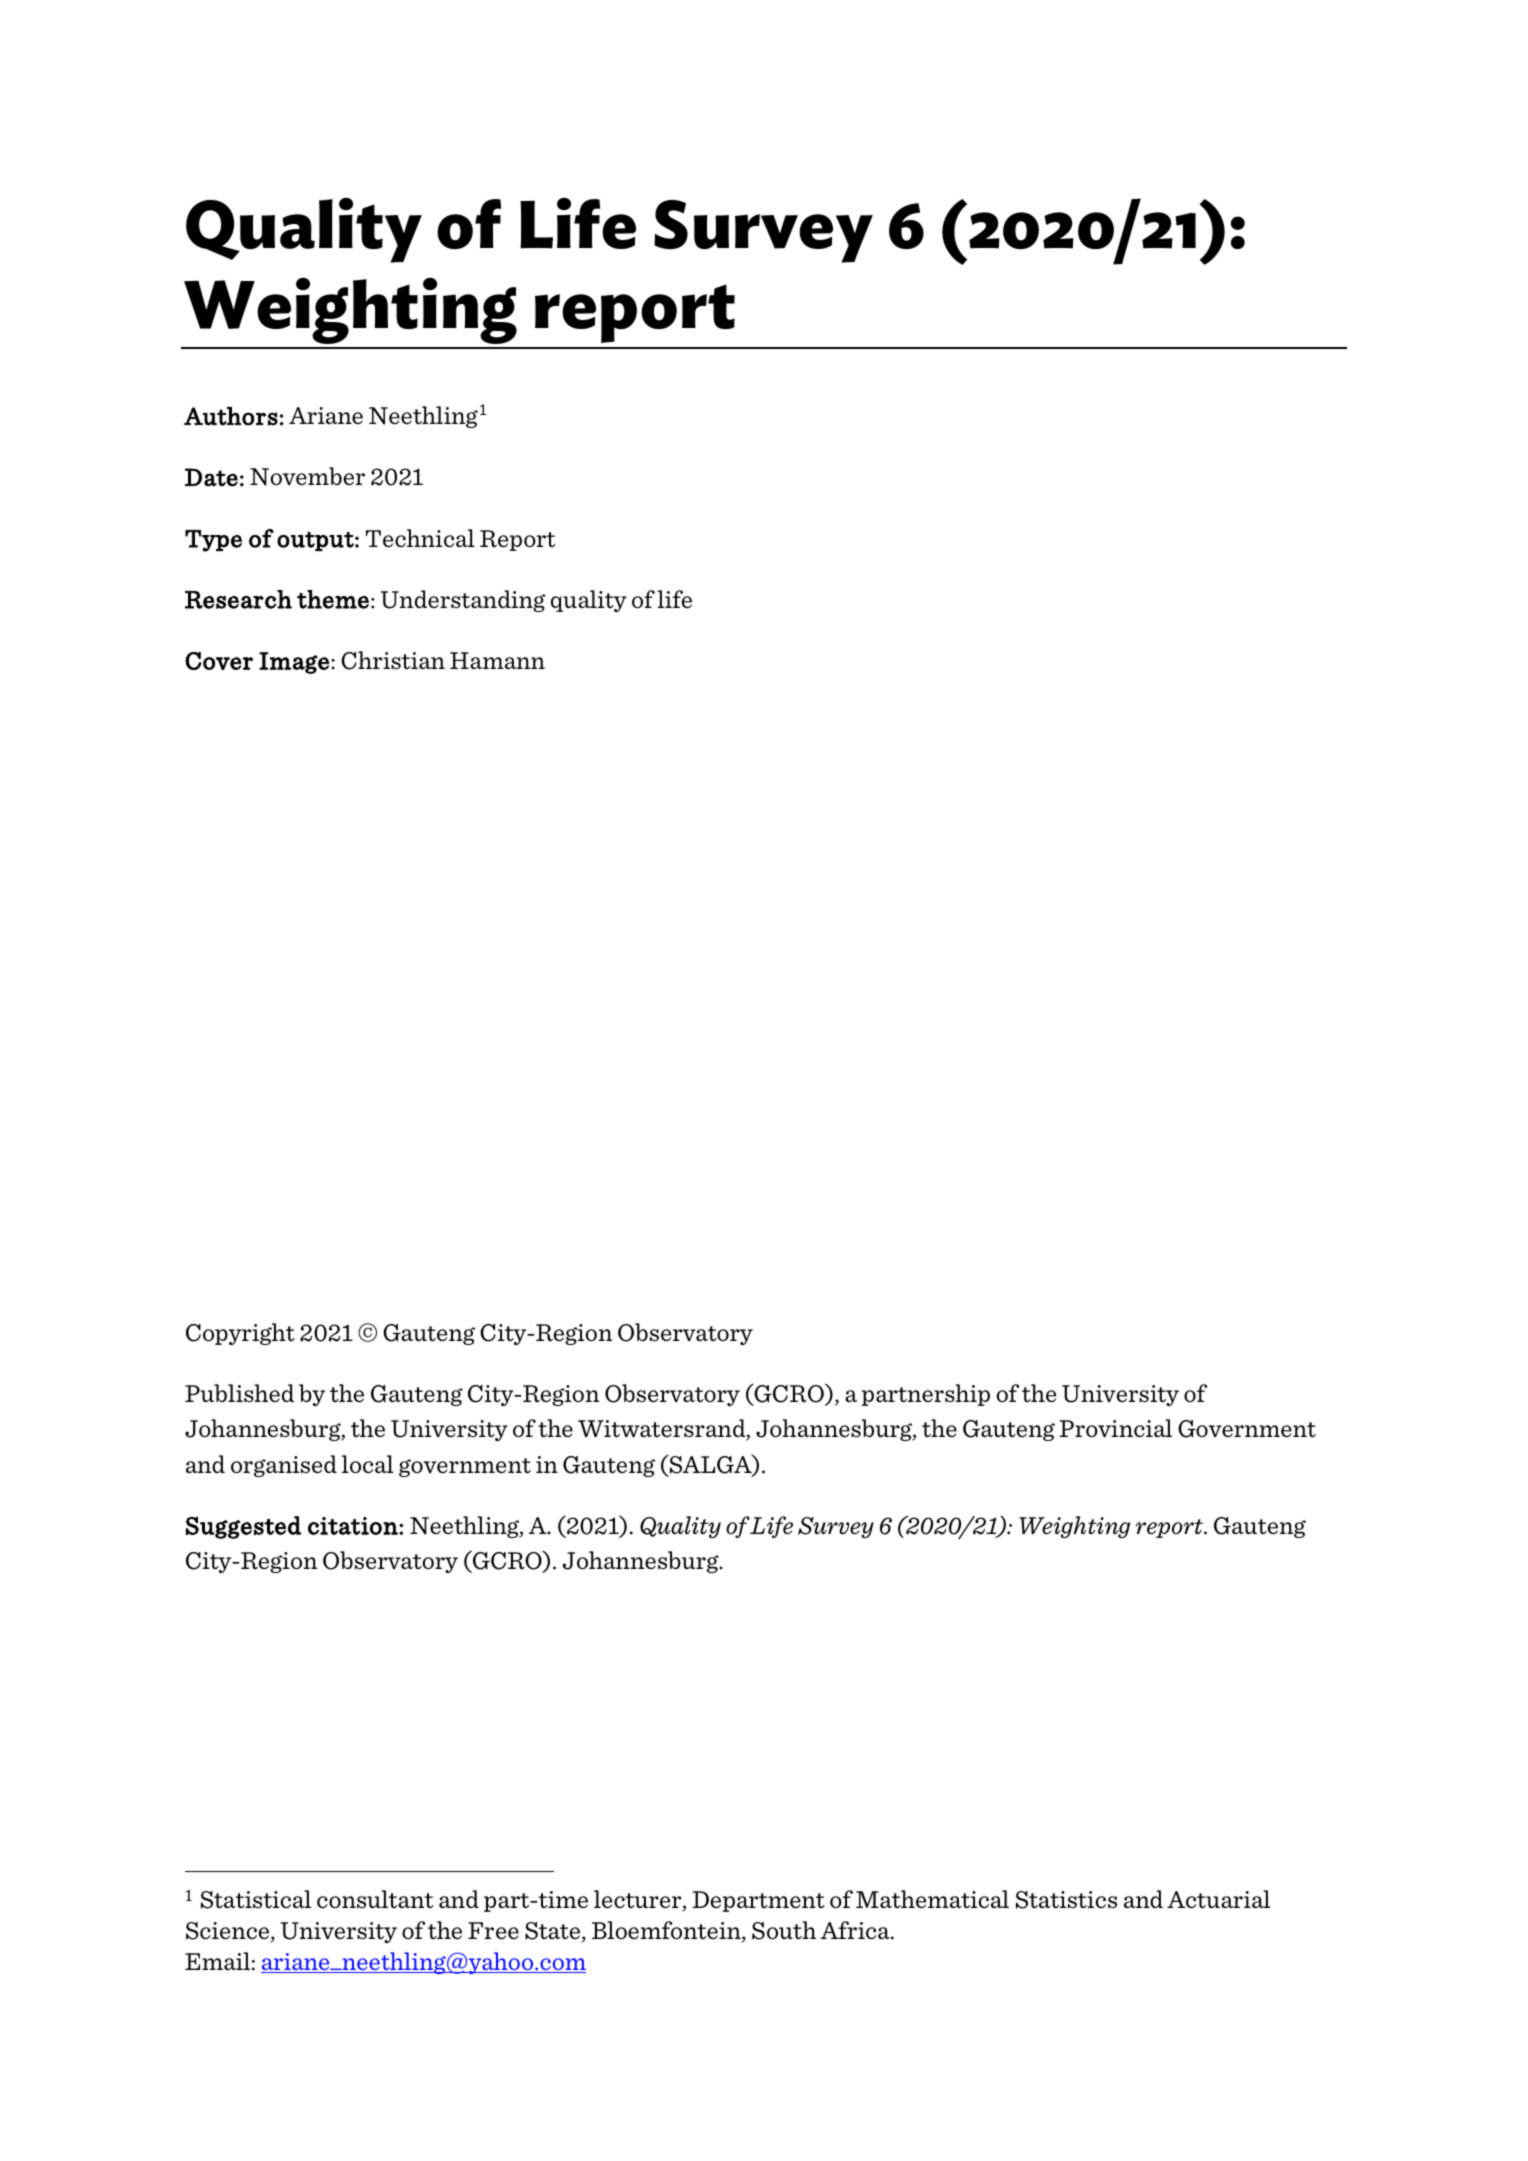 This document has height=2161, width=1528. What do you see at coordinates (307, 476) in the document?
I see `November` at bounding box center [307, 476].
